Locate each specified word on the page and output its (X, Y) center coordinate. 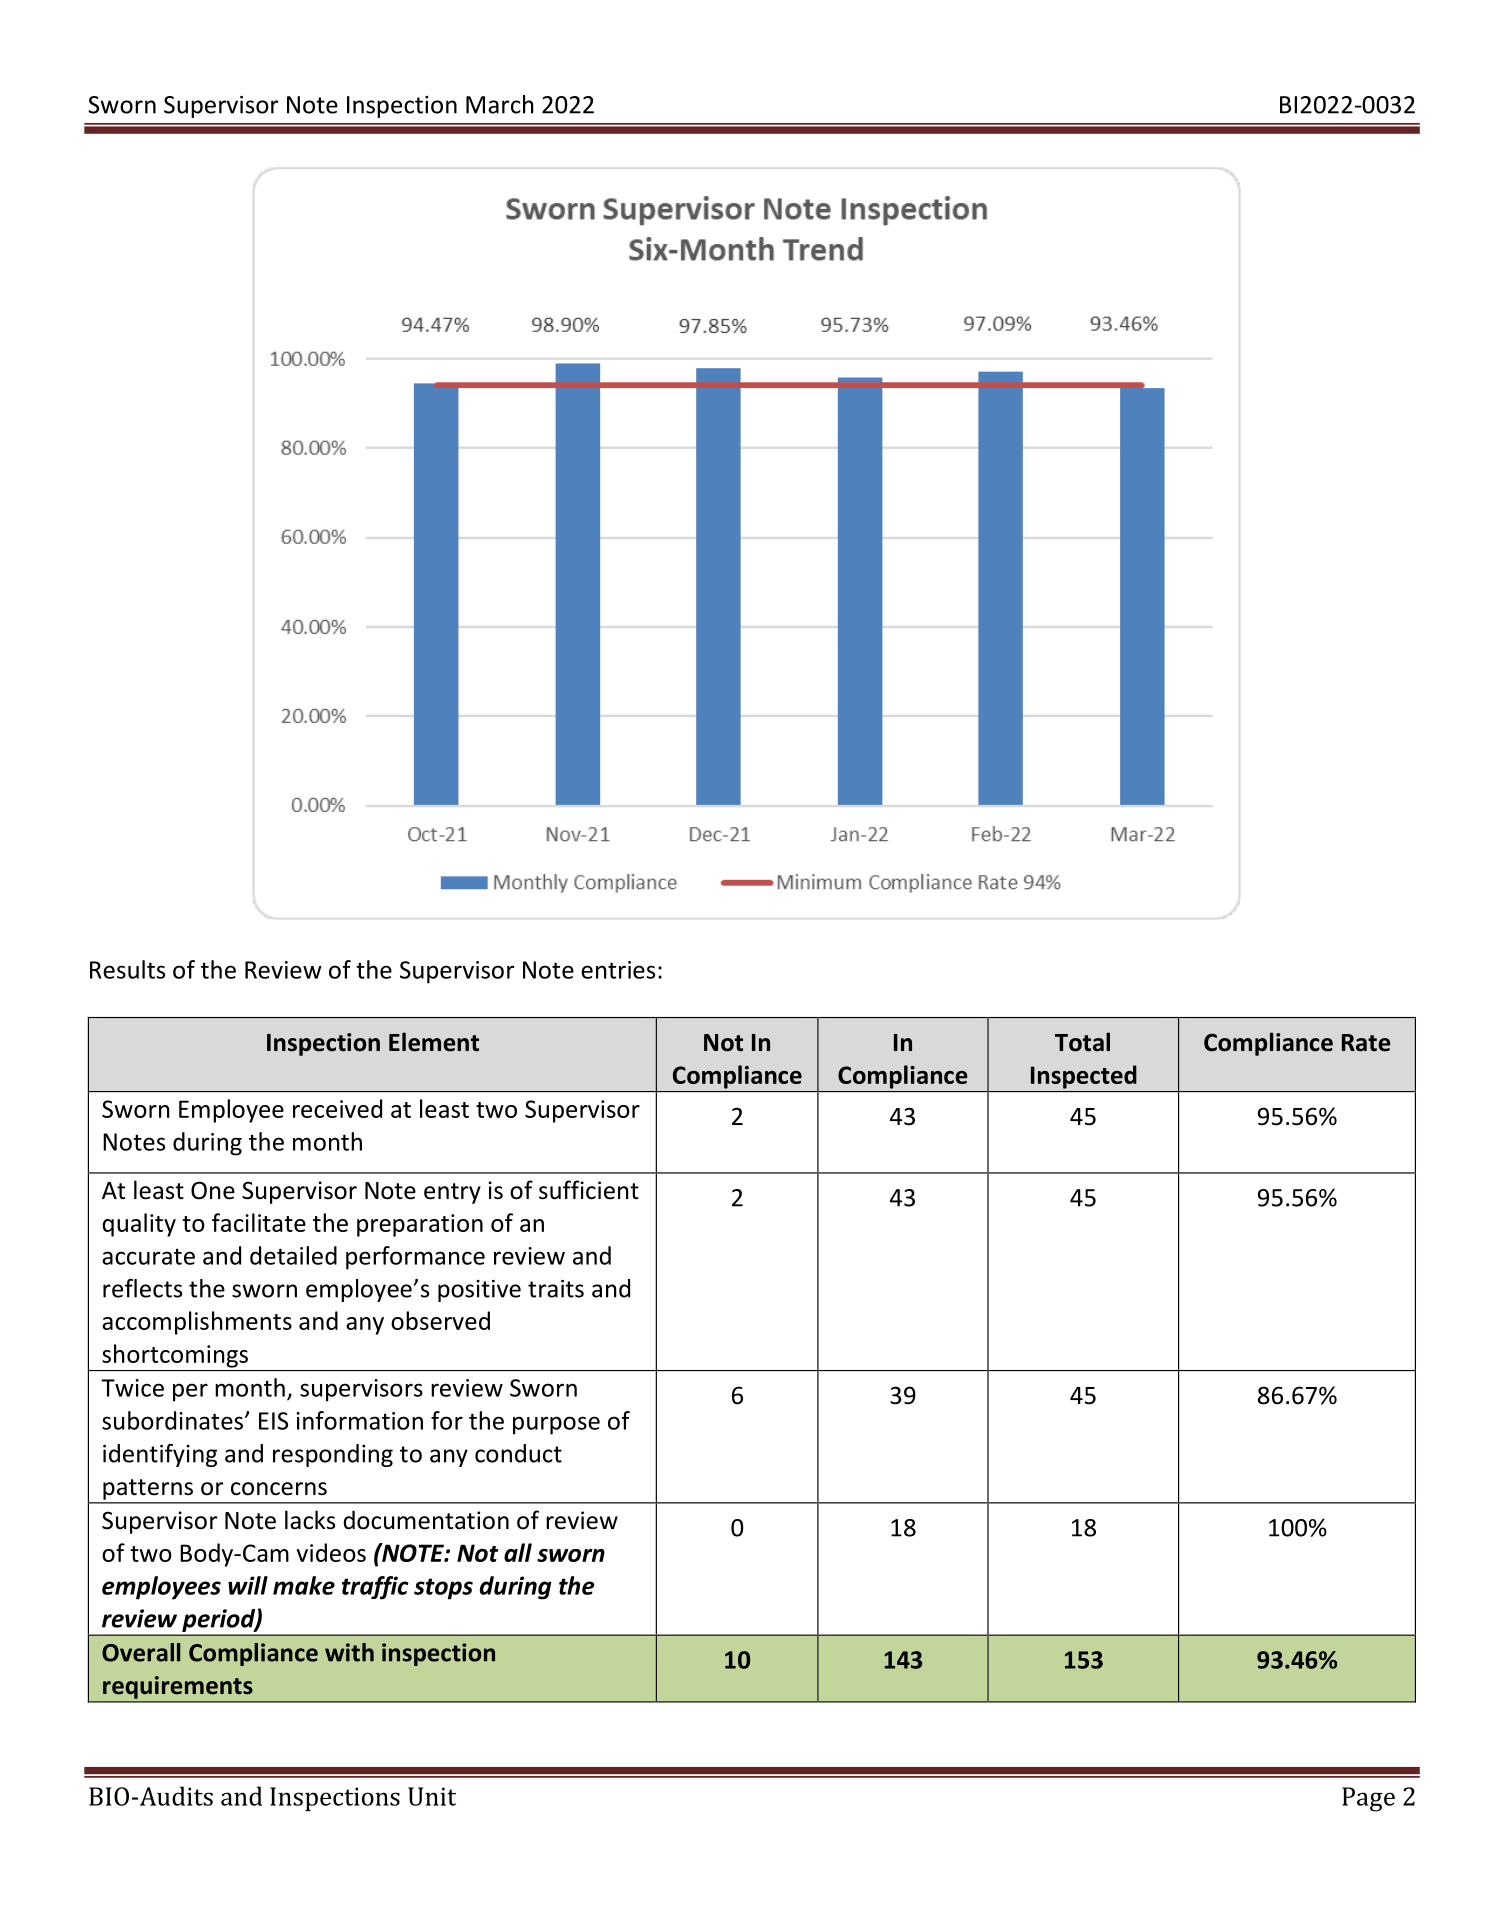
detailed (293, 1255)
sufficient (589, 1190)
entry (452, 1193)
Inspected (1084, 1077)
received (337, 1108)
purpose (556, 1425)
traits (556, 1289)
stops (443, 1589)
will (248, 1585)
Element (434, 1042)
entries (618, 970)
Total (1082, 1042)
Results (127, 969)
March (500, 104)
